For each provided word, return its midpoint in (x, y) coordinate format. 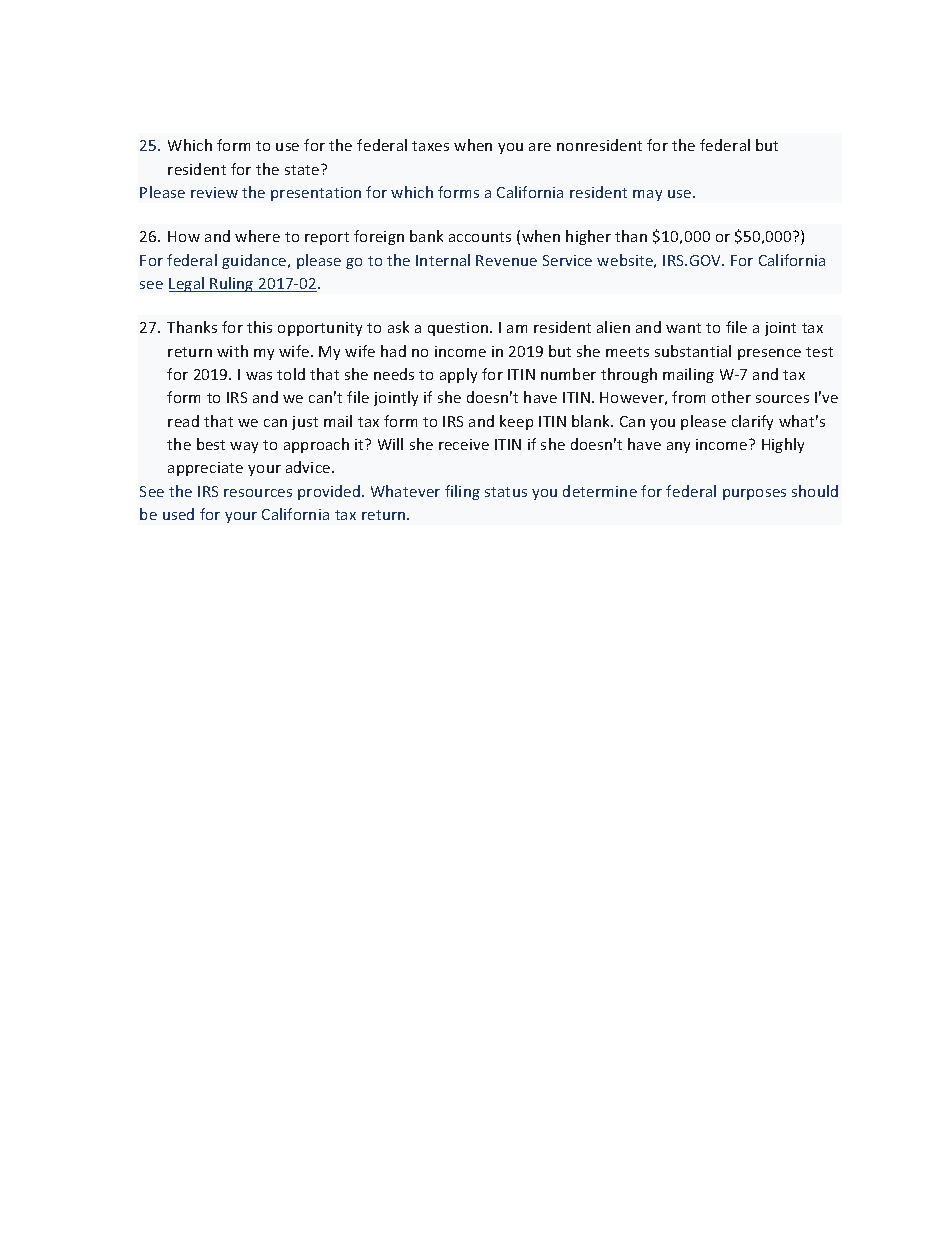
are (540, 147)
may (647, 195)
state (303, 169)
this (259, 327)
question (459, 329)
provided (330, 492)
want (683, 328)
